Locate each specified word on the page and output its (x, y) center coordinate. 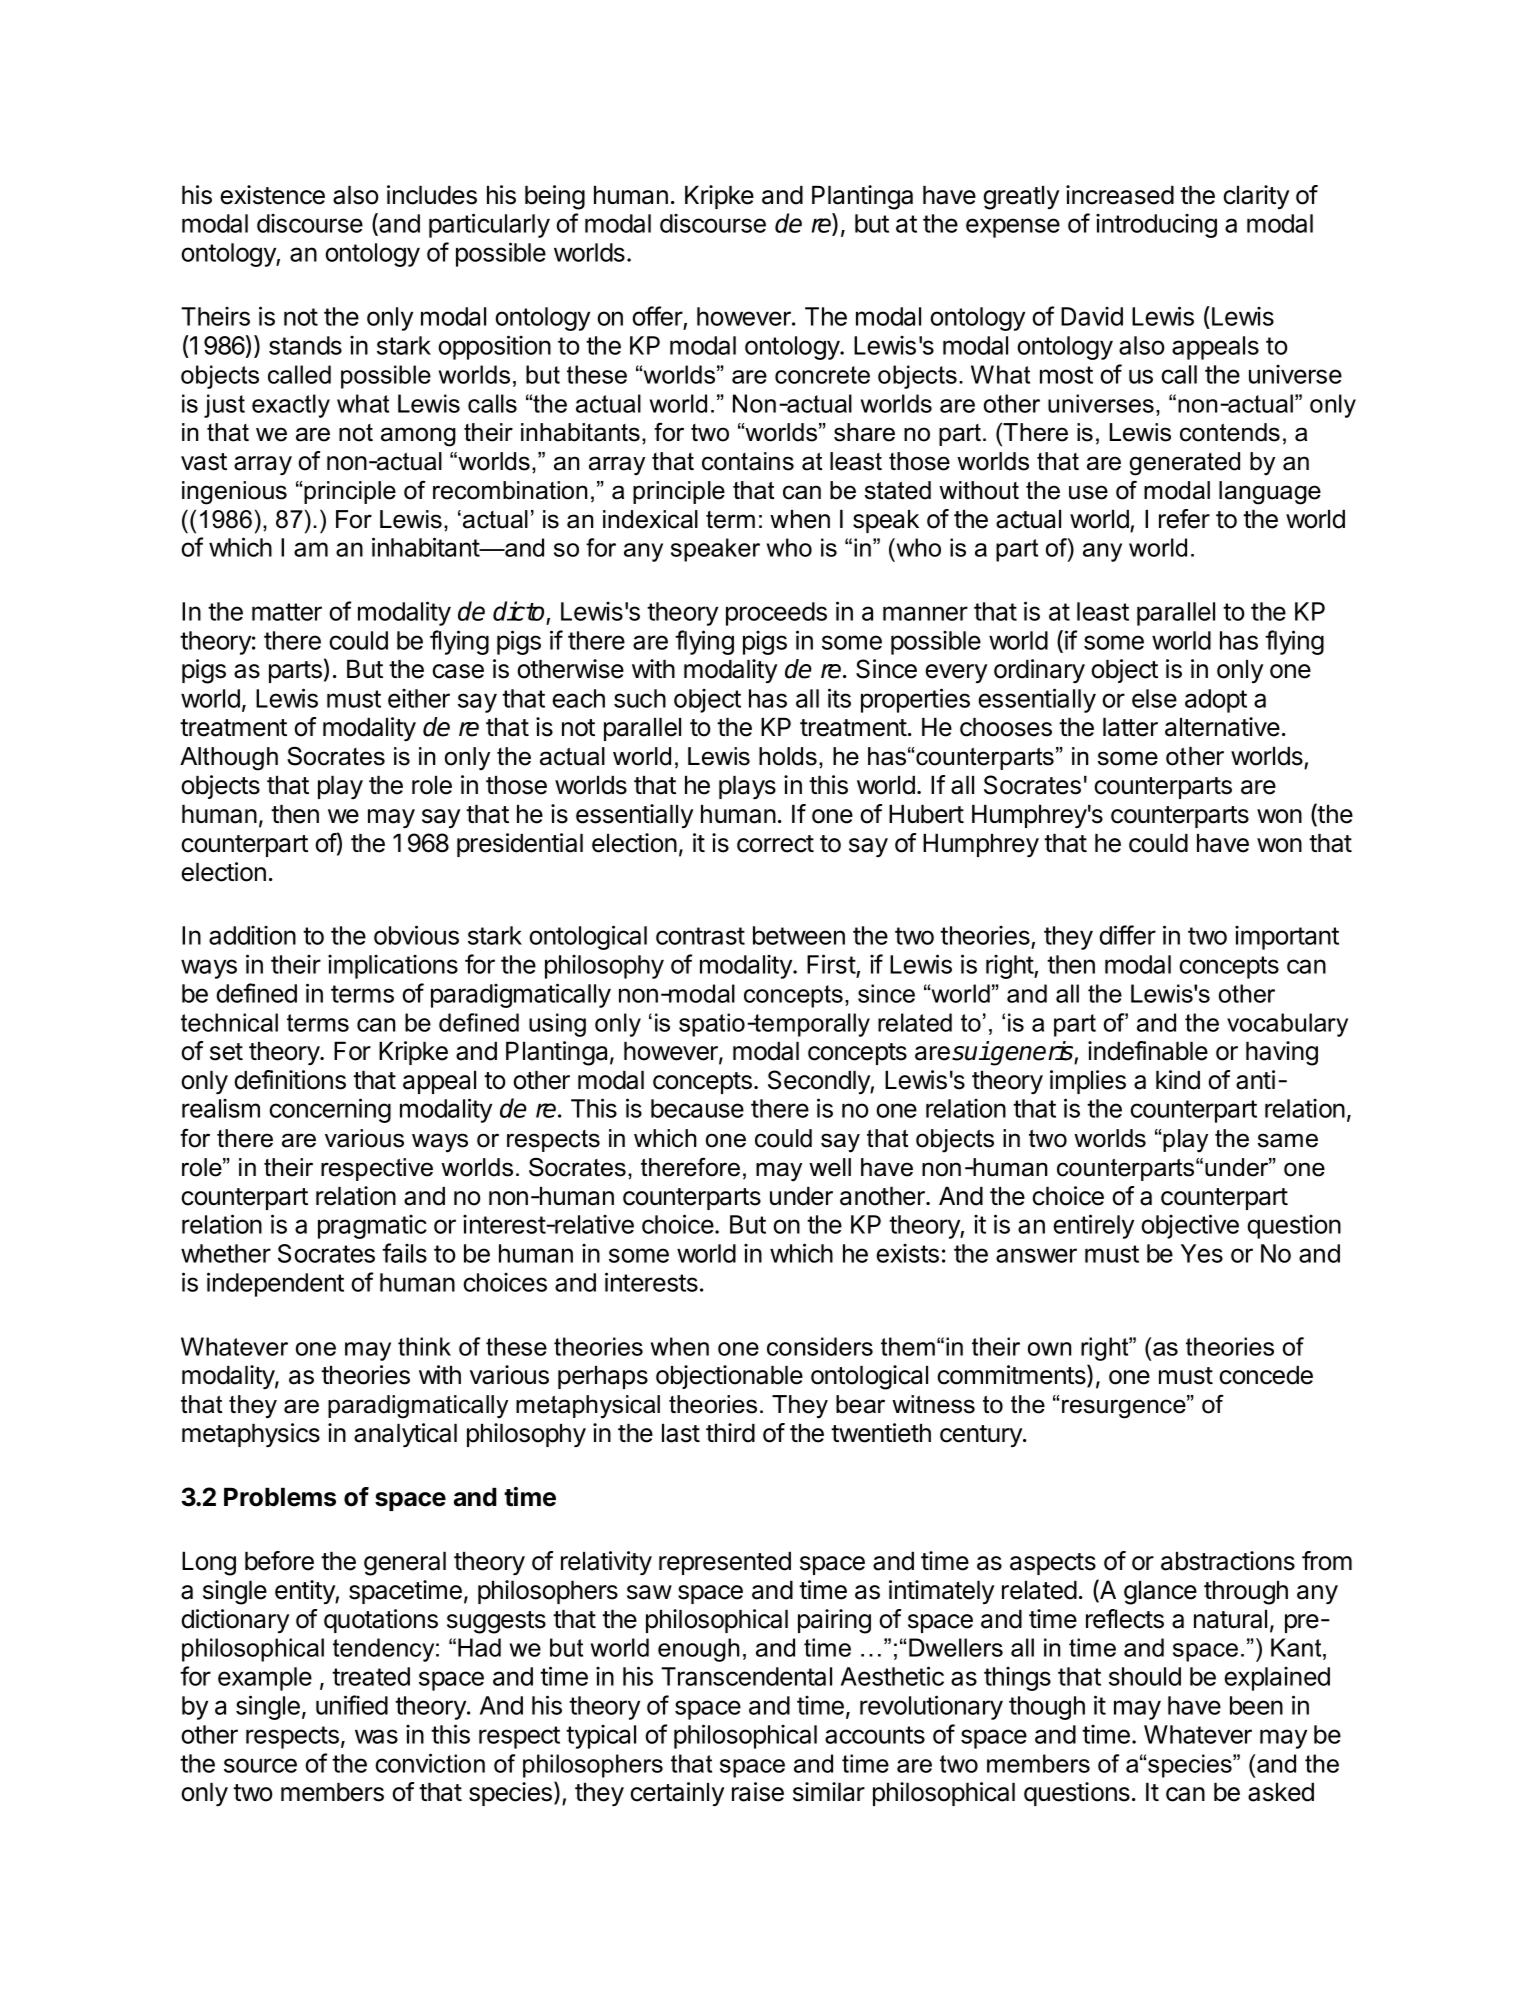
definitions (290, 1080)
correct (775, 844)
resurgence (1125, 1408)
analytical (405, 1435)
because (697, 1108)
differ (1127, 935)
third (730, 1433)
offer (658, 317)
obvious (416, 935)
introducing (1156, 226)
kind (1178, 1080)
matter (287, 612)
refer (1184, 519)
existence (272, 195)
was (376, 1736)
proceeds (776, 614)
